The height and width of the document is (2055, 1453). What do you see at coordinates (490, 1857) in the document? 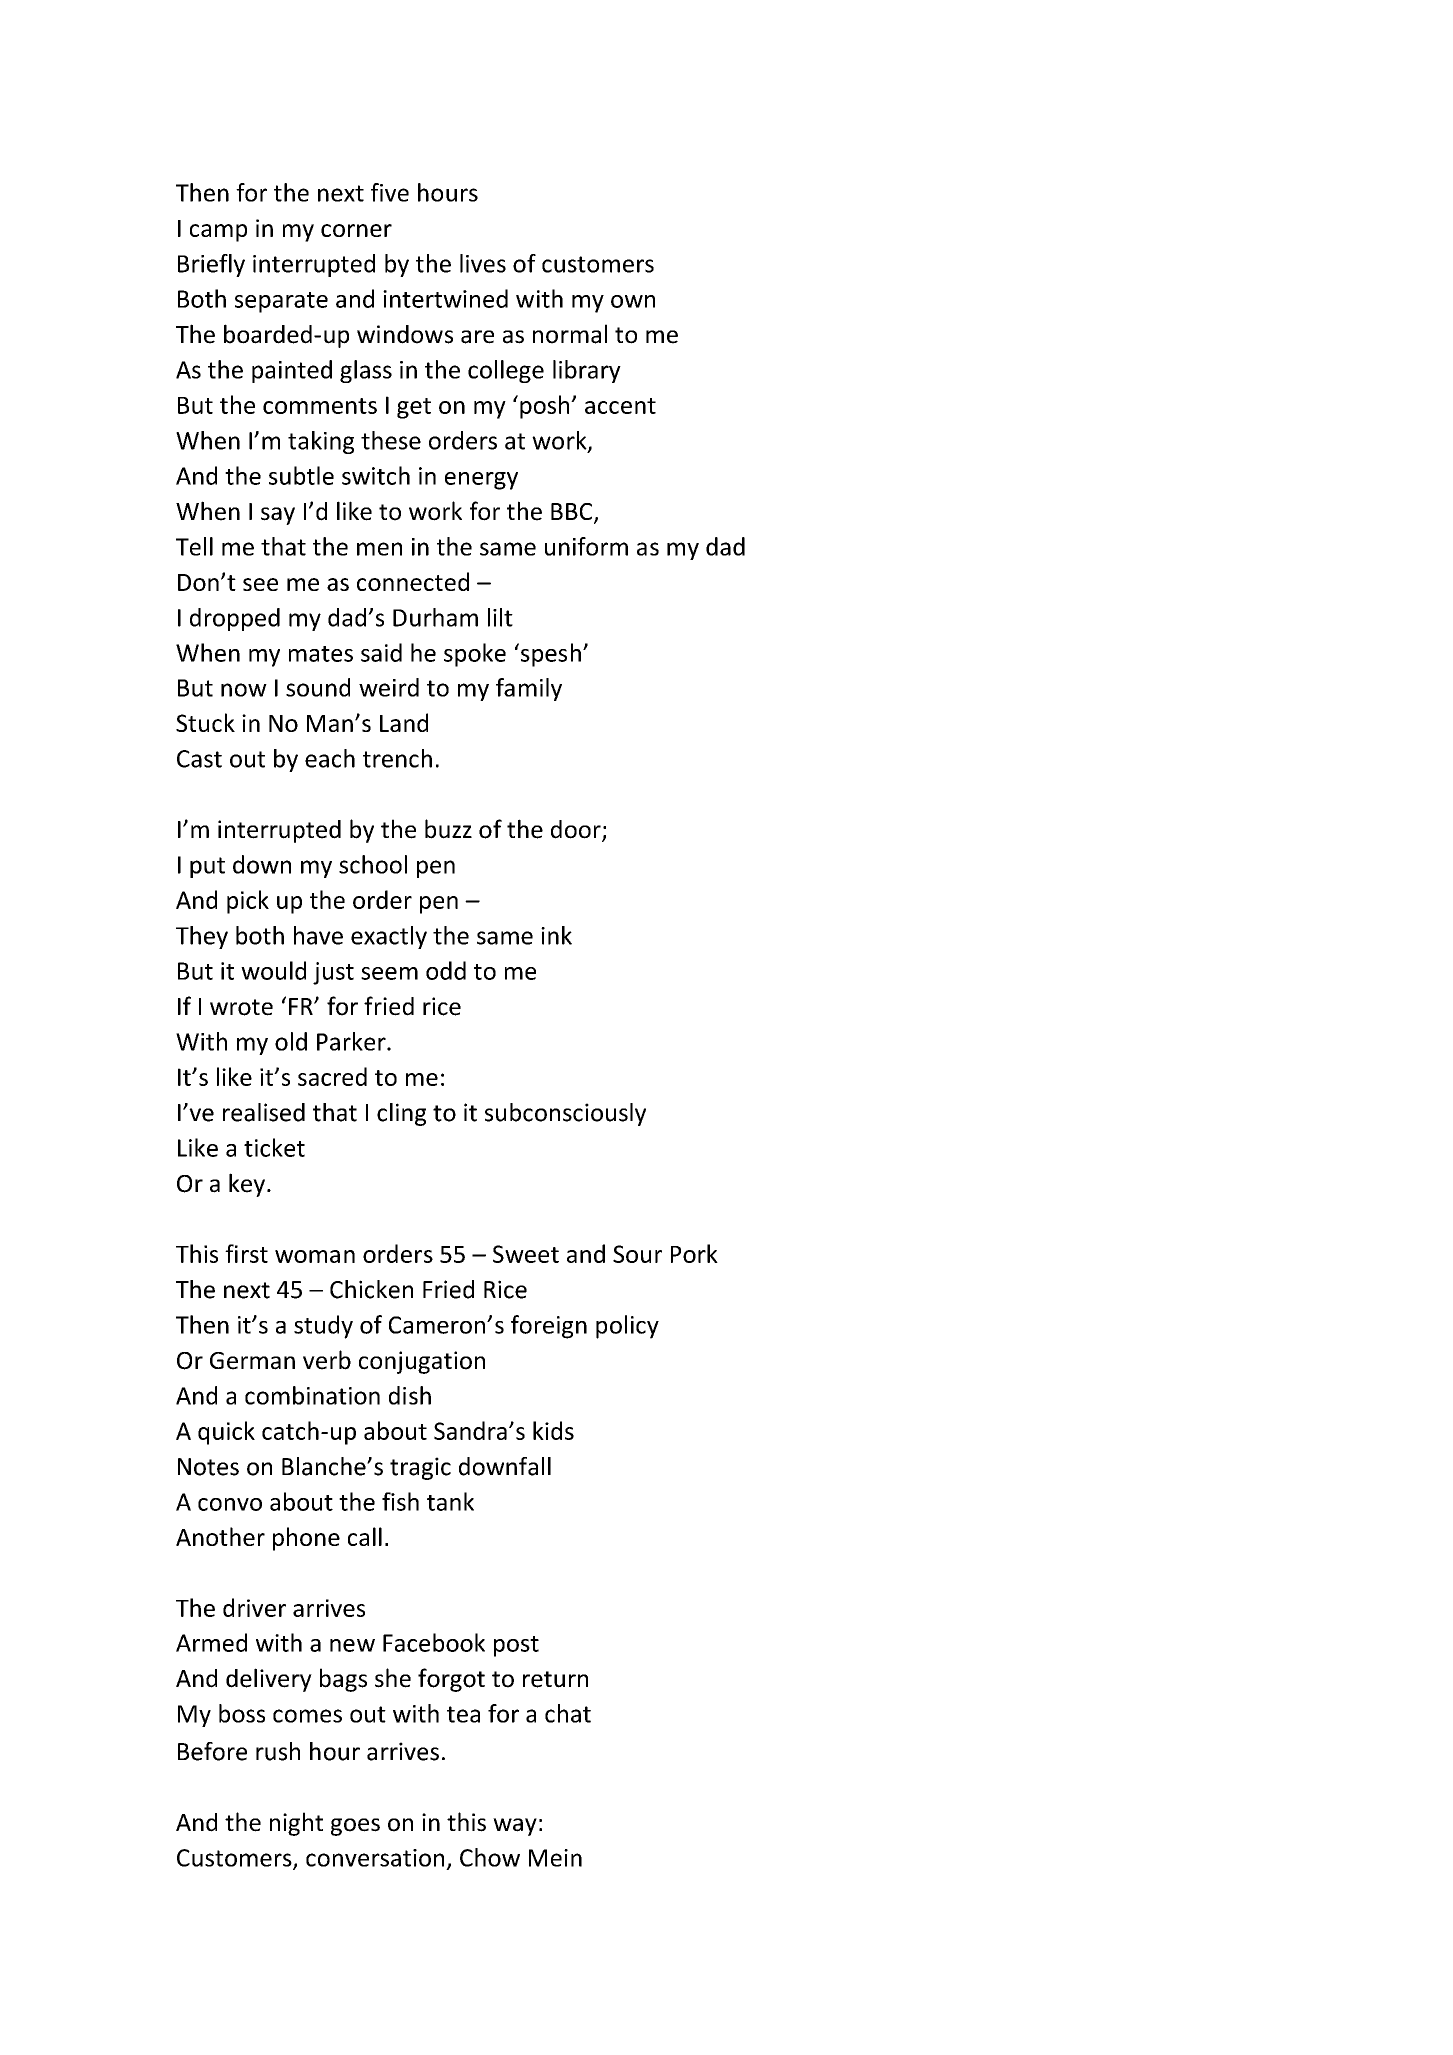
I see `Chow` at bounding box center [490, 1857].
